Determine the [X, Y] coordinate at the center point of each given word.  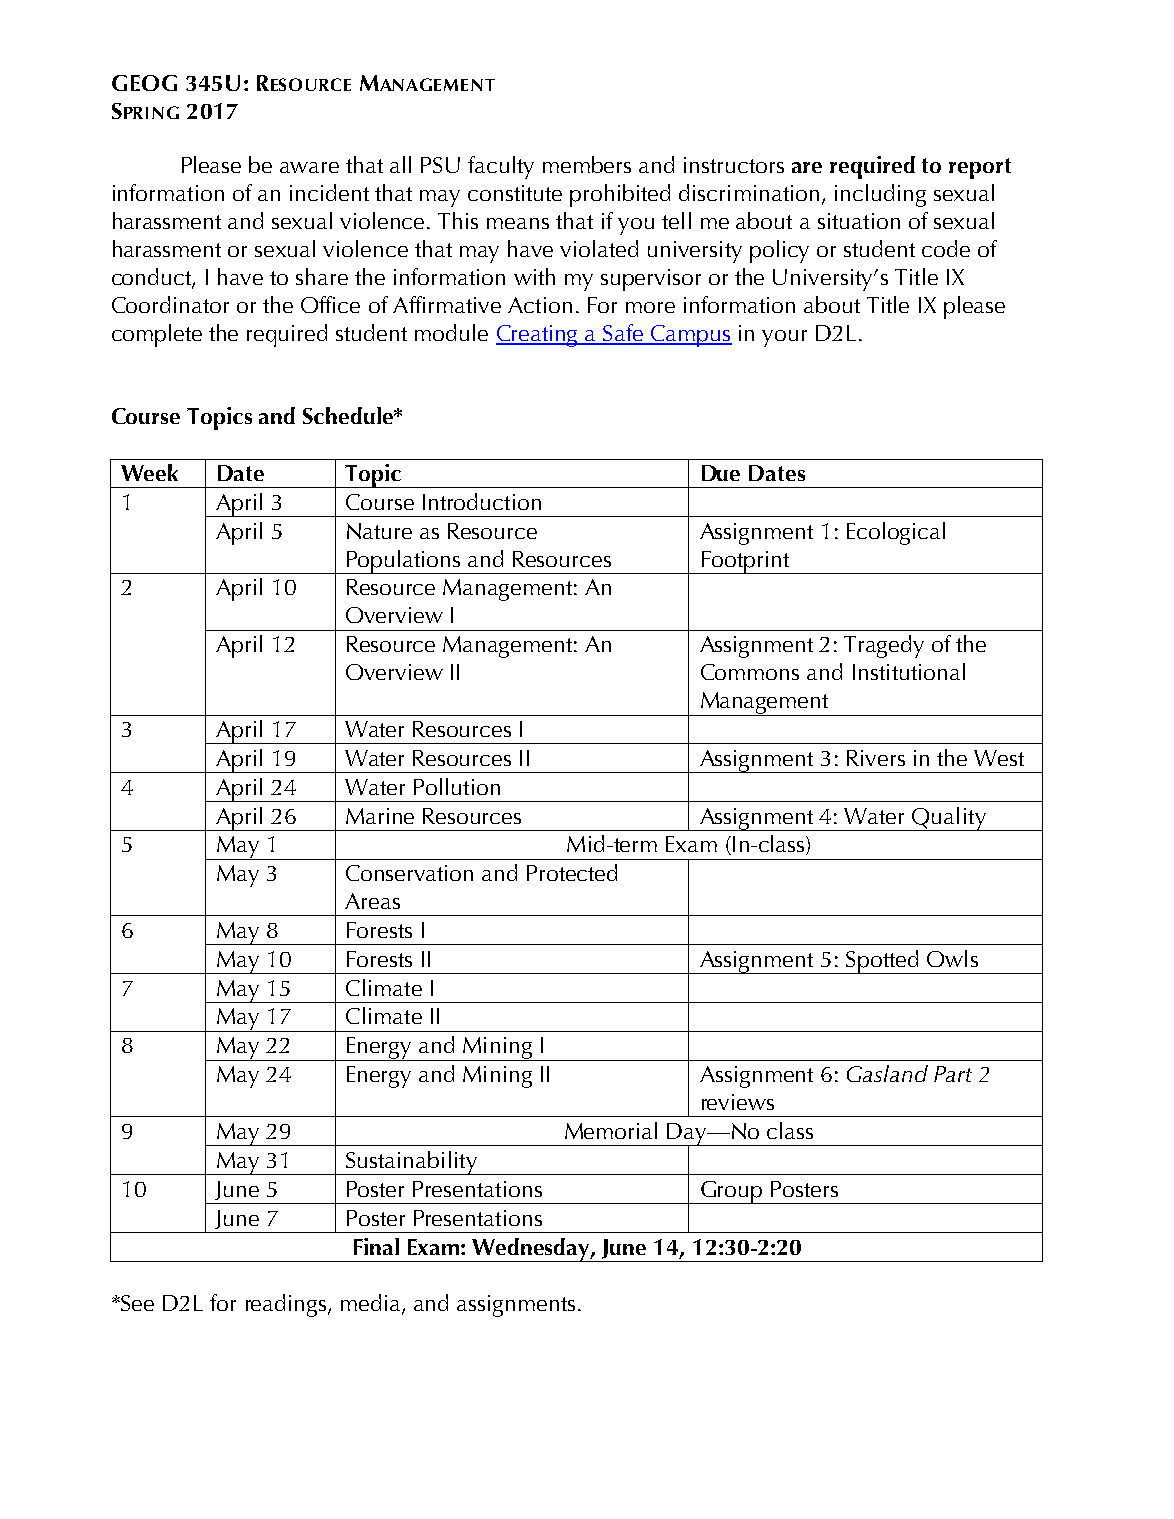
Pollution [457, 786]
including [880, 195]
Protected [572, 872]
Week [149, 472]
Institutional [909, 671]
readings [286, 1305]
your [784, 338]
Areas [372, 901]
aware [309, 167]
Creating [538, 336]
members [587, 164]
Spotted [882, 962]
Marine [380, 816]
